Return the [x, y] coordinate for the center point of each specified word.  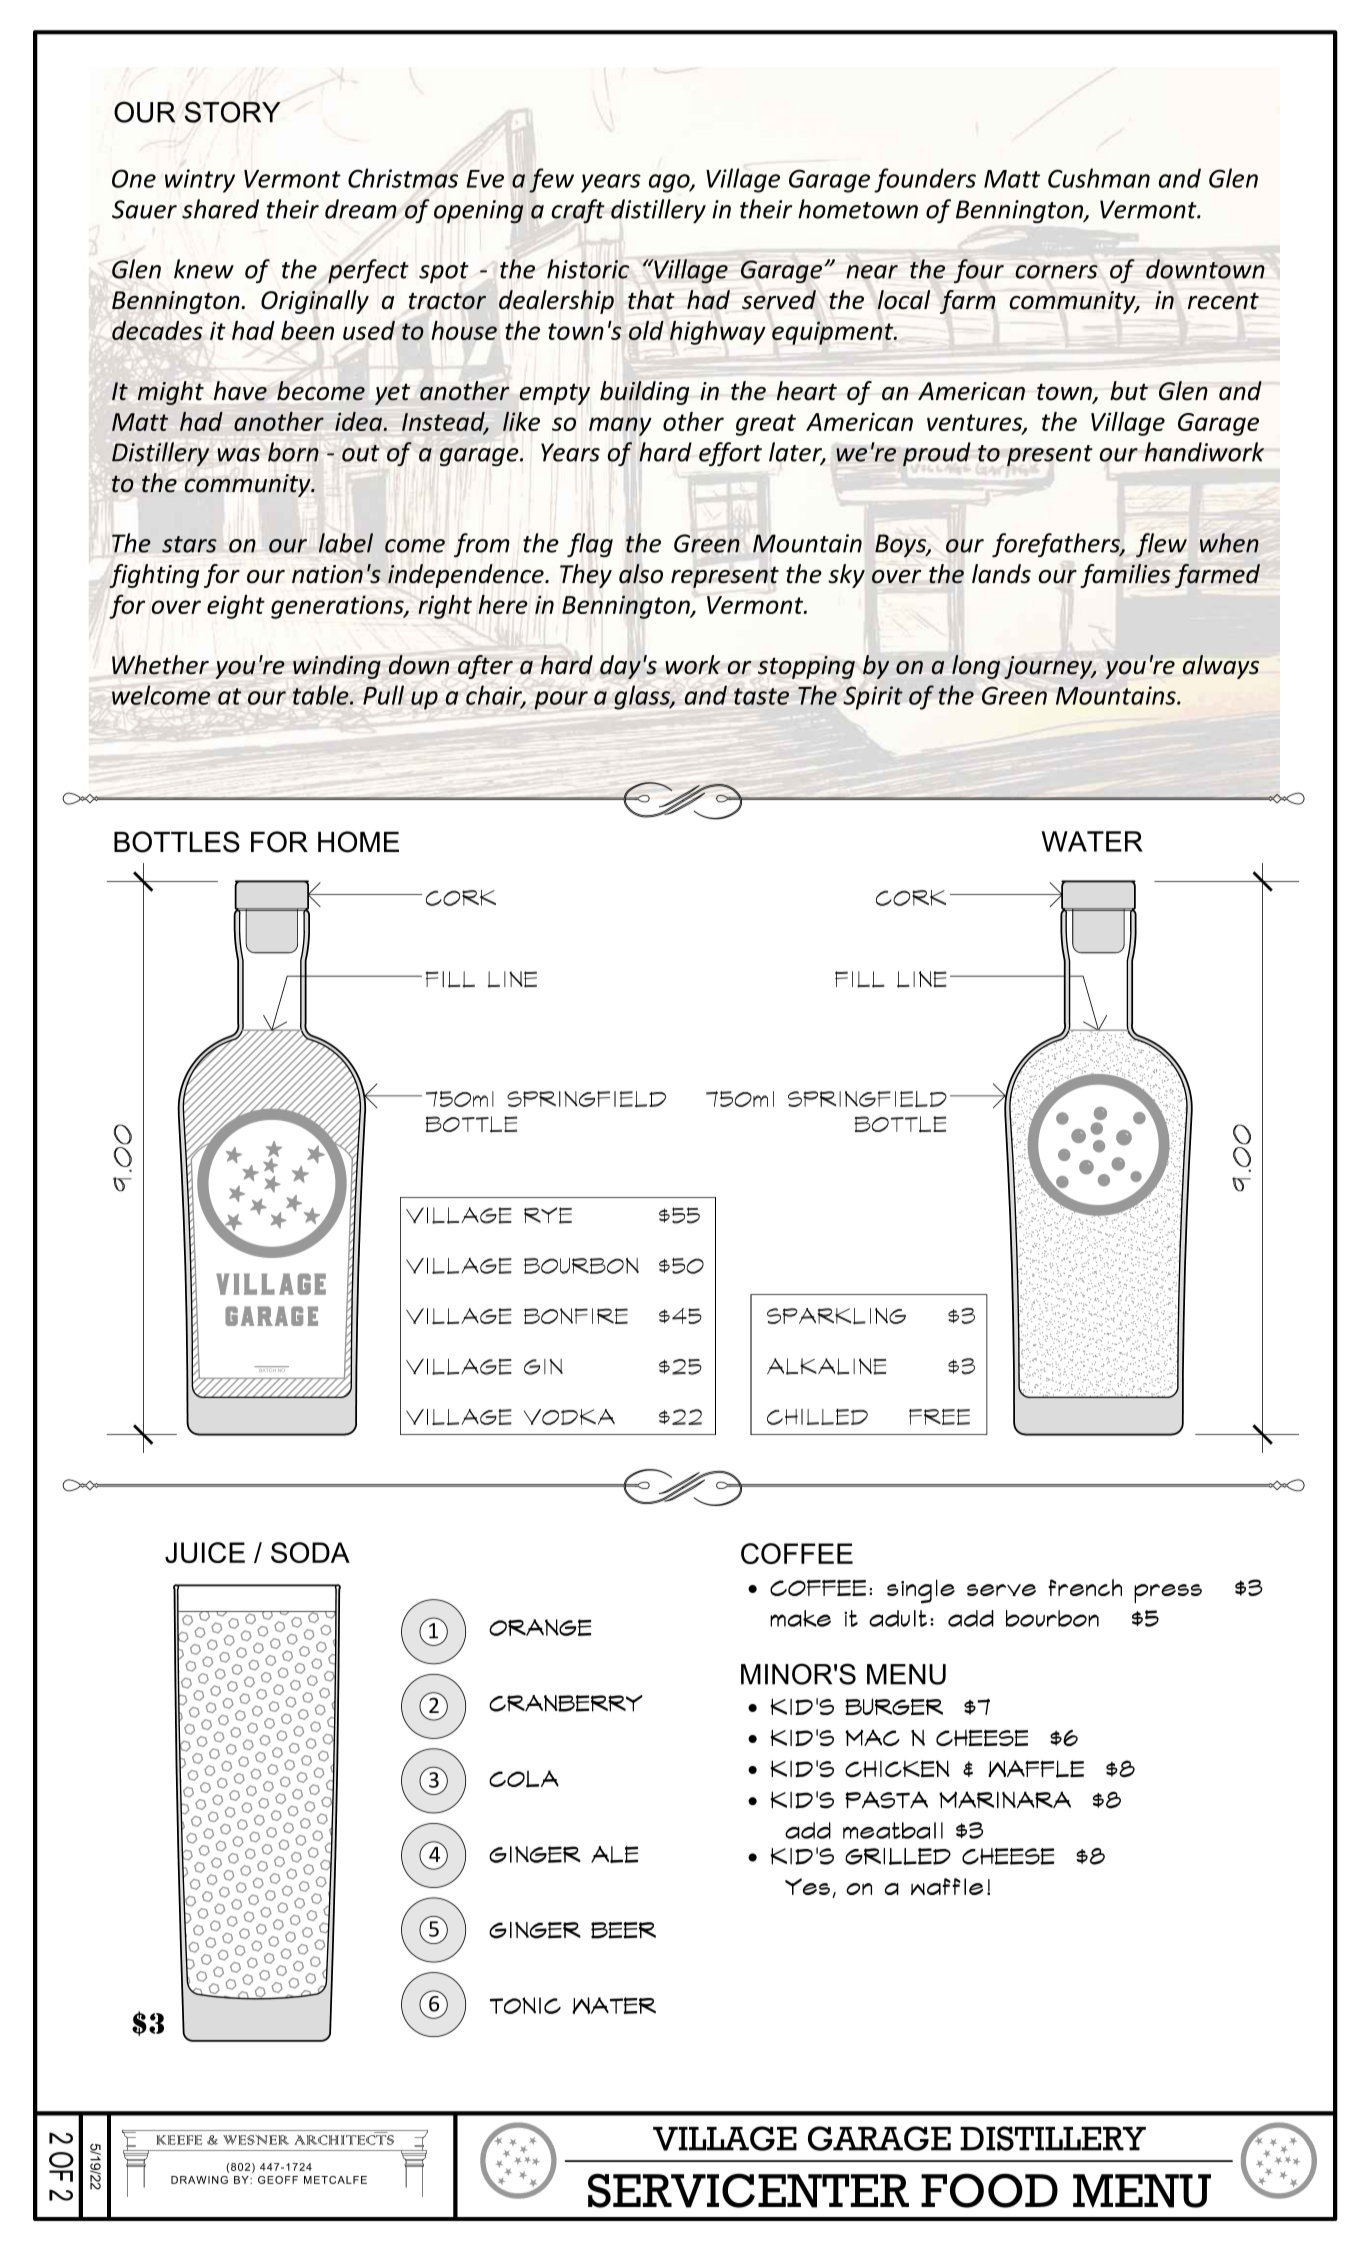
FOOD [989, 2190]
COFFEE [797, 1553]
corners [1056, 272]
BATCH [267, 1369]
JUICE [205, 1552]
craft [578, 211]
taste [761, 696]
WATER [1092, 841]
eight [236, 607]
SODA [310, 1552]
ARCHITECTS [344, 2140]
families [1125, 576]
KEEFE [179, 2140]
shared [220, 209]
